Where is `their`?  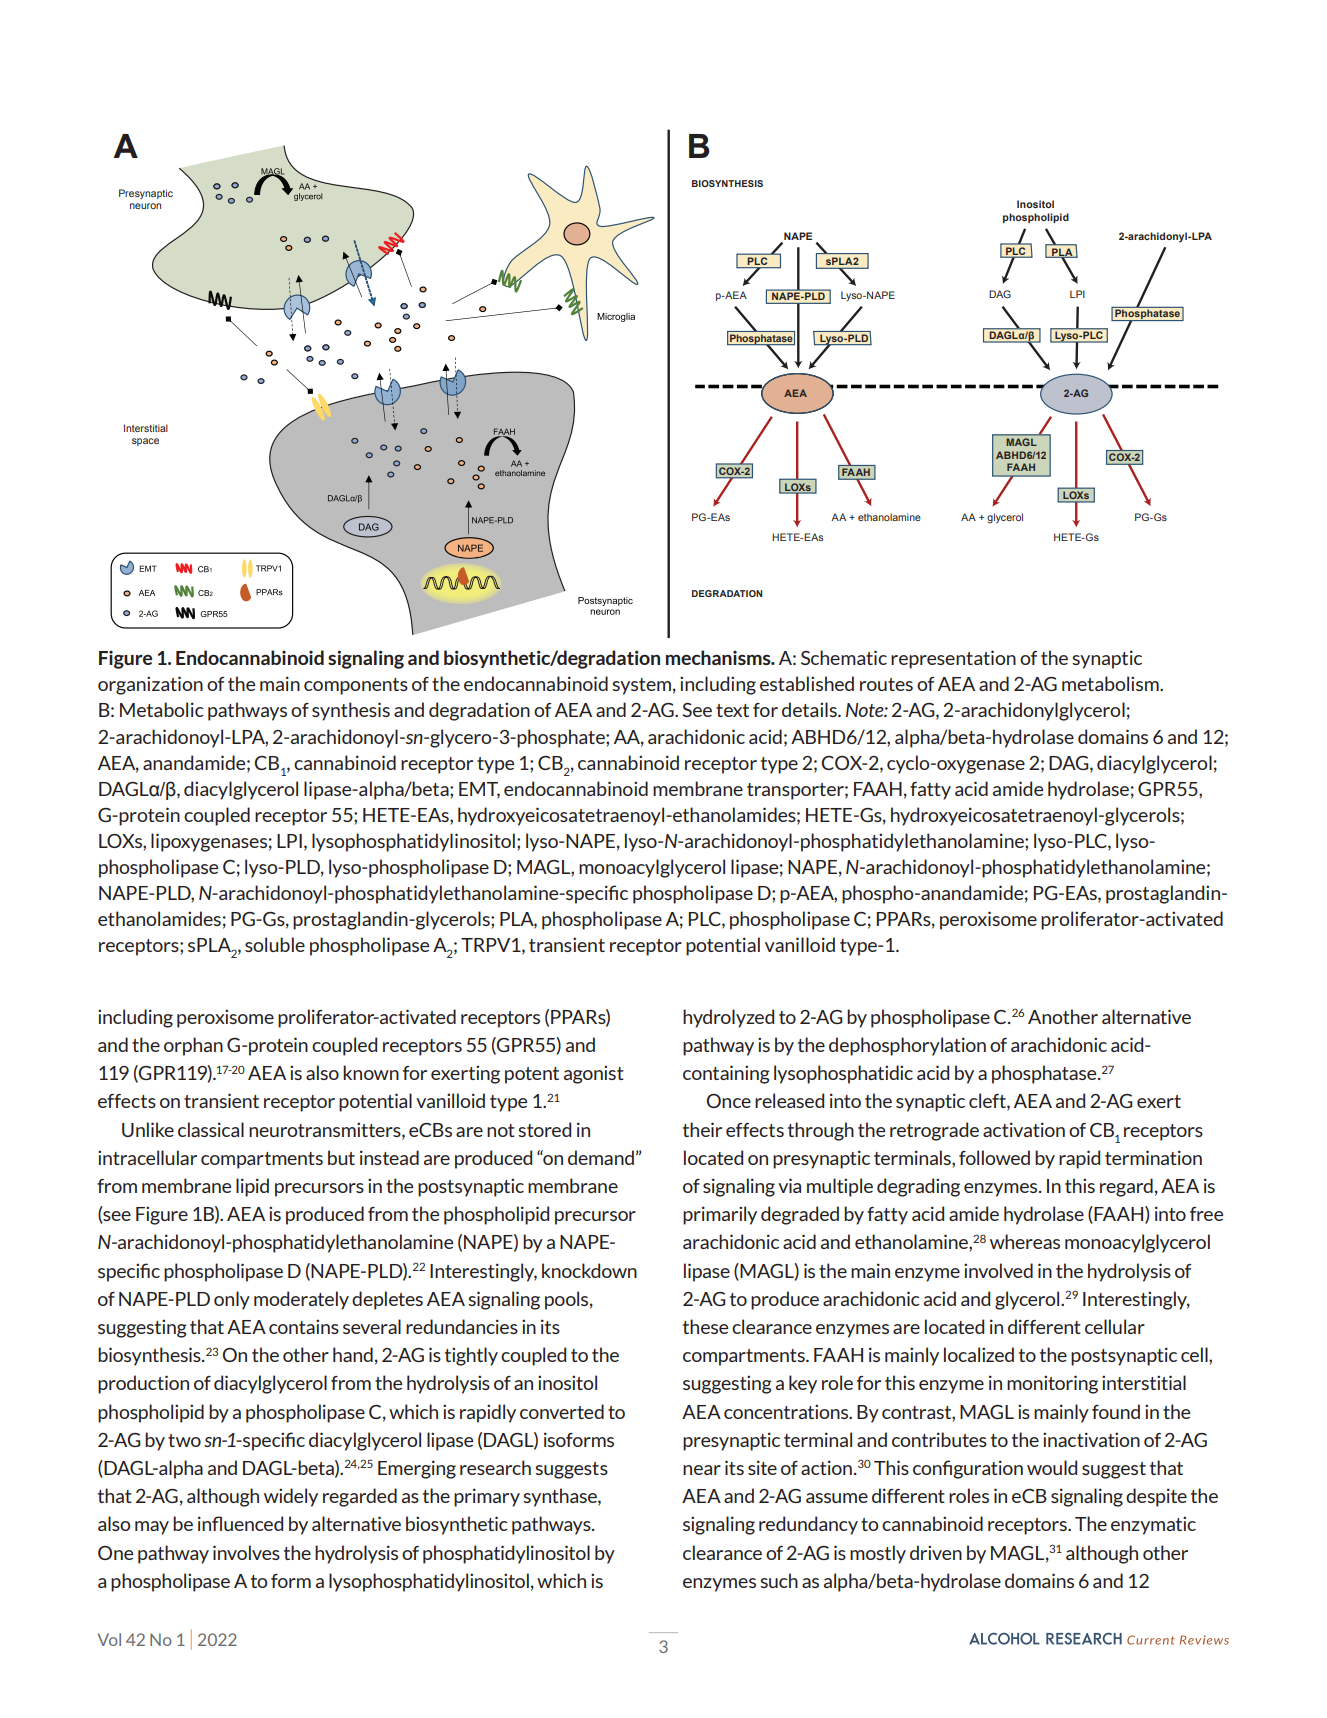
their is located at coordinates (702, 1129).
